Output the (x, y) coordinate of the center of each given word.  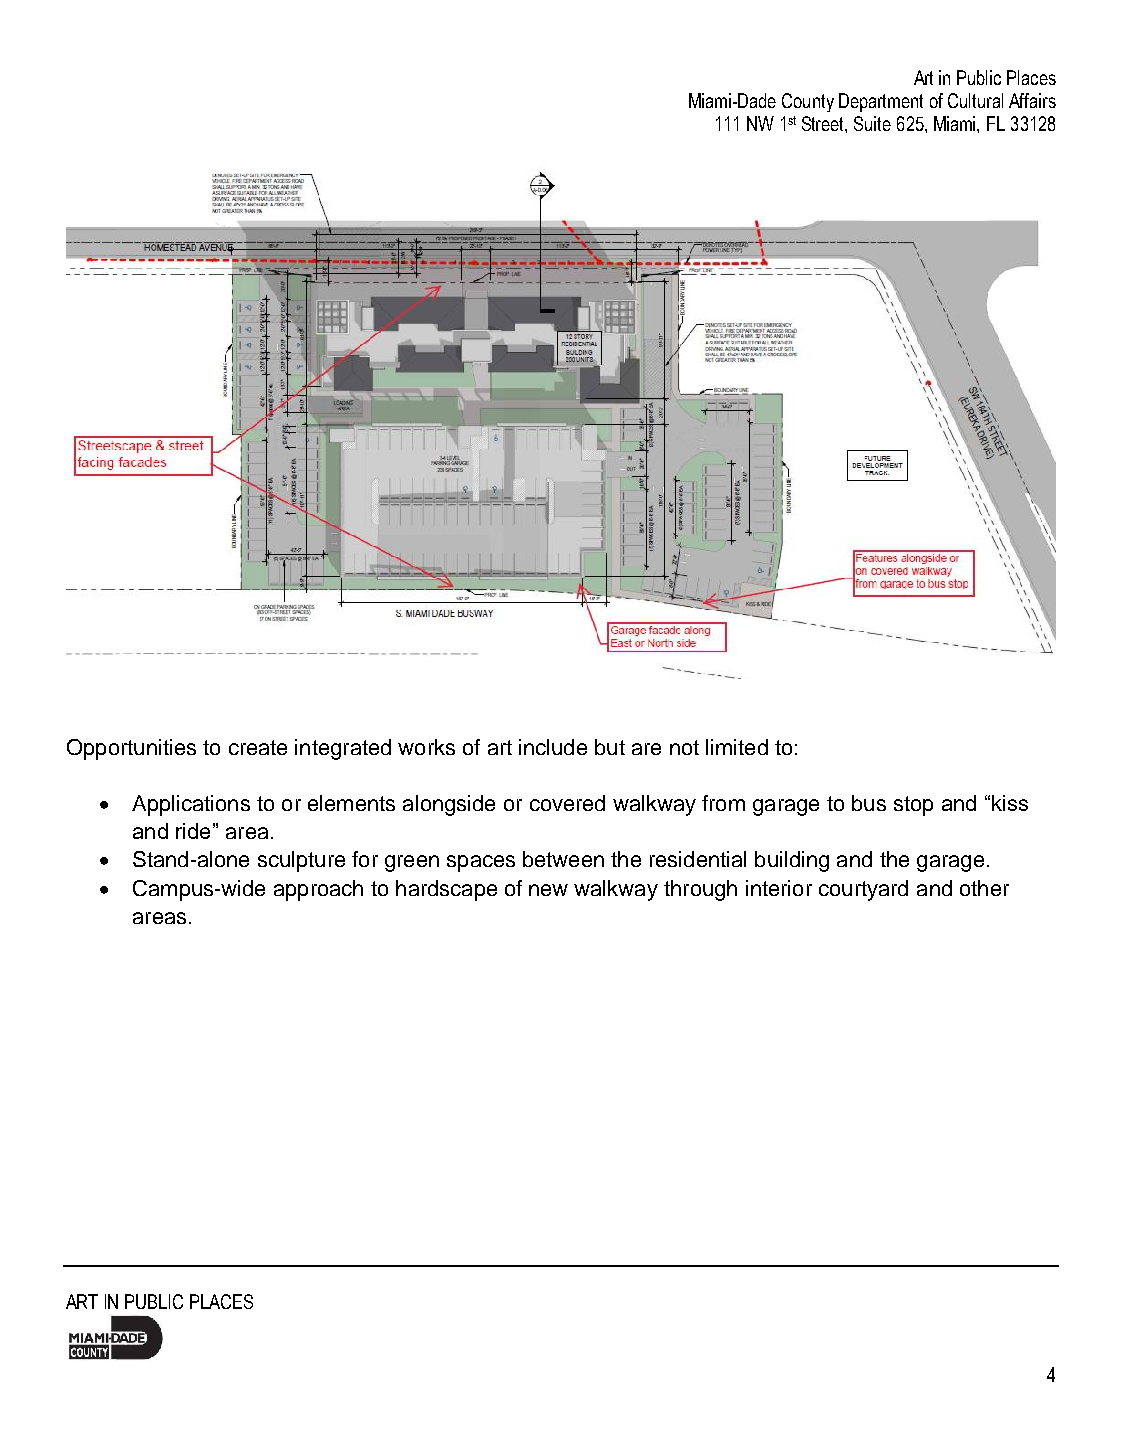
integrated (343, 749)
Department (881, 102)
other (984, 888)
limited (737, 747)
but (610, 747)
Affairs (1032, 100)
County (808, 102)
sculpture (301, 861)
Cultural (975, 100)
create (258, 747)
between (563, 859)
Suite (872, 123)
